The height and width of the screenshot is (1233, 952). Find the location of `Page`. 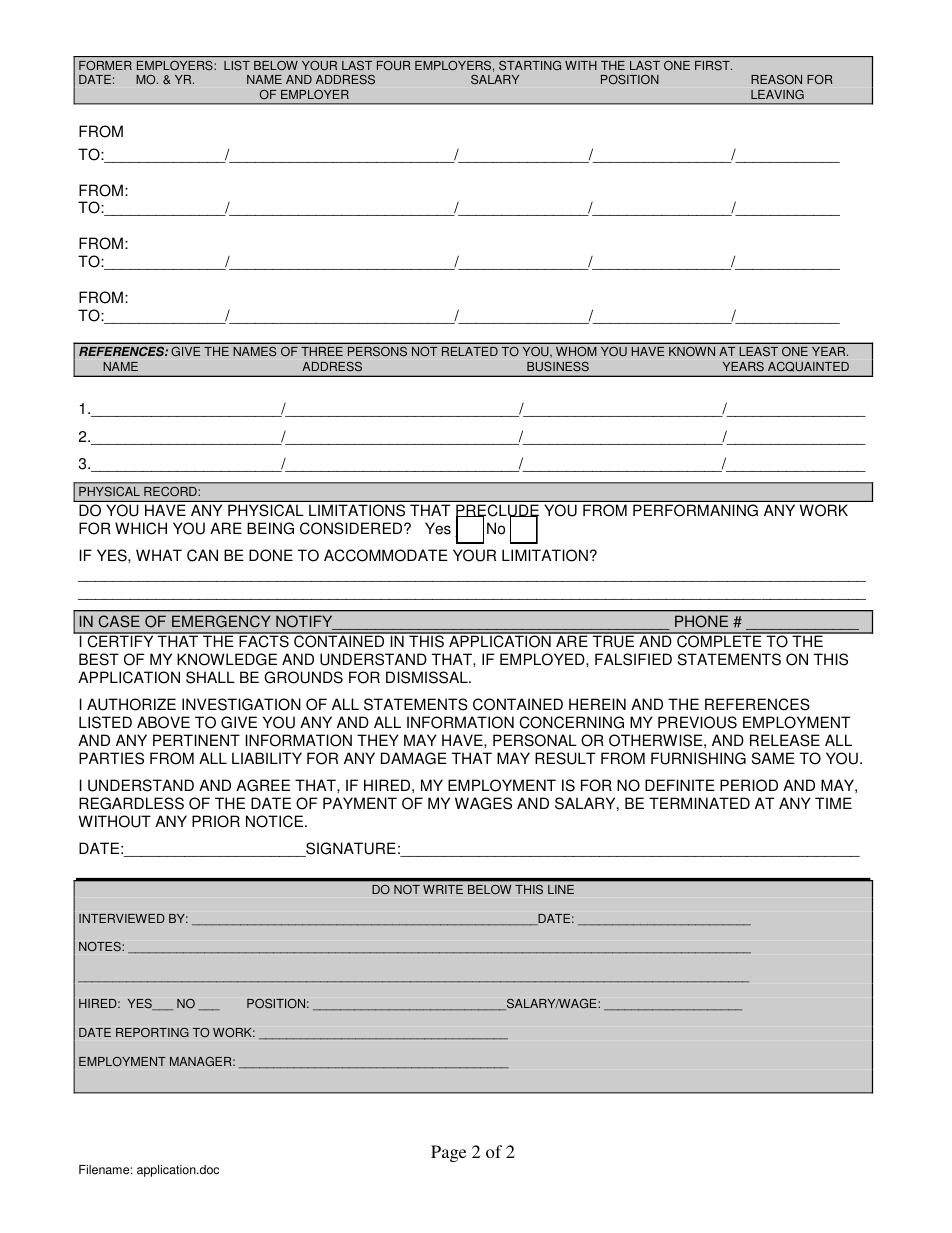

Page is located at coordinates (448, 1153).
